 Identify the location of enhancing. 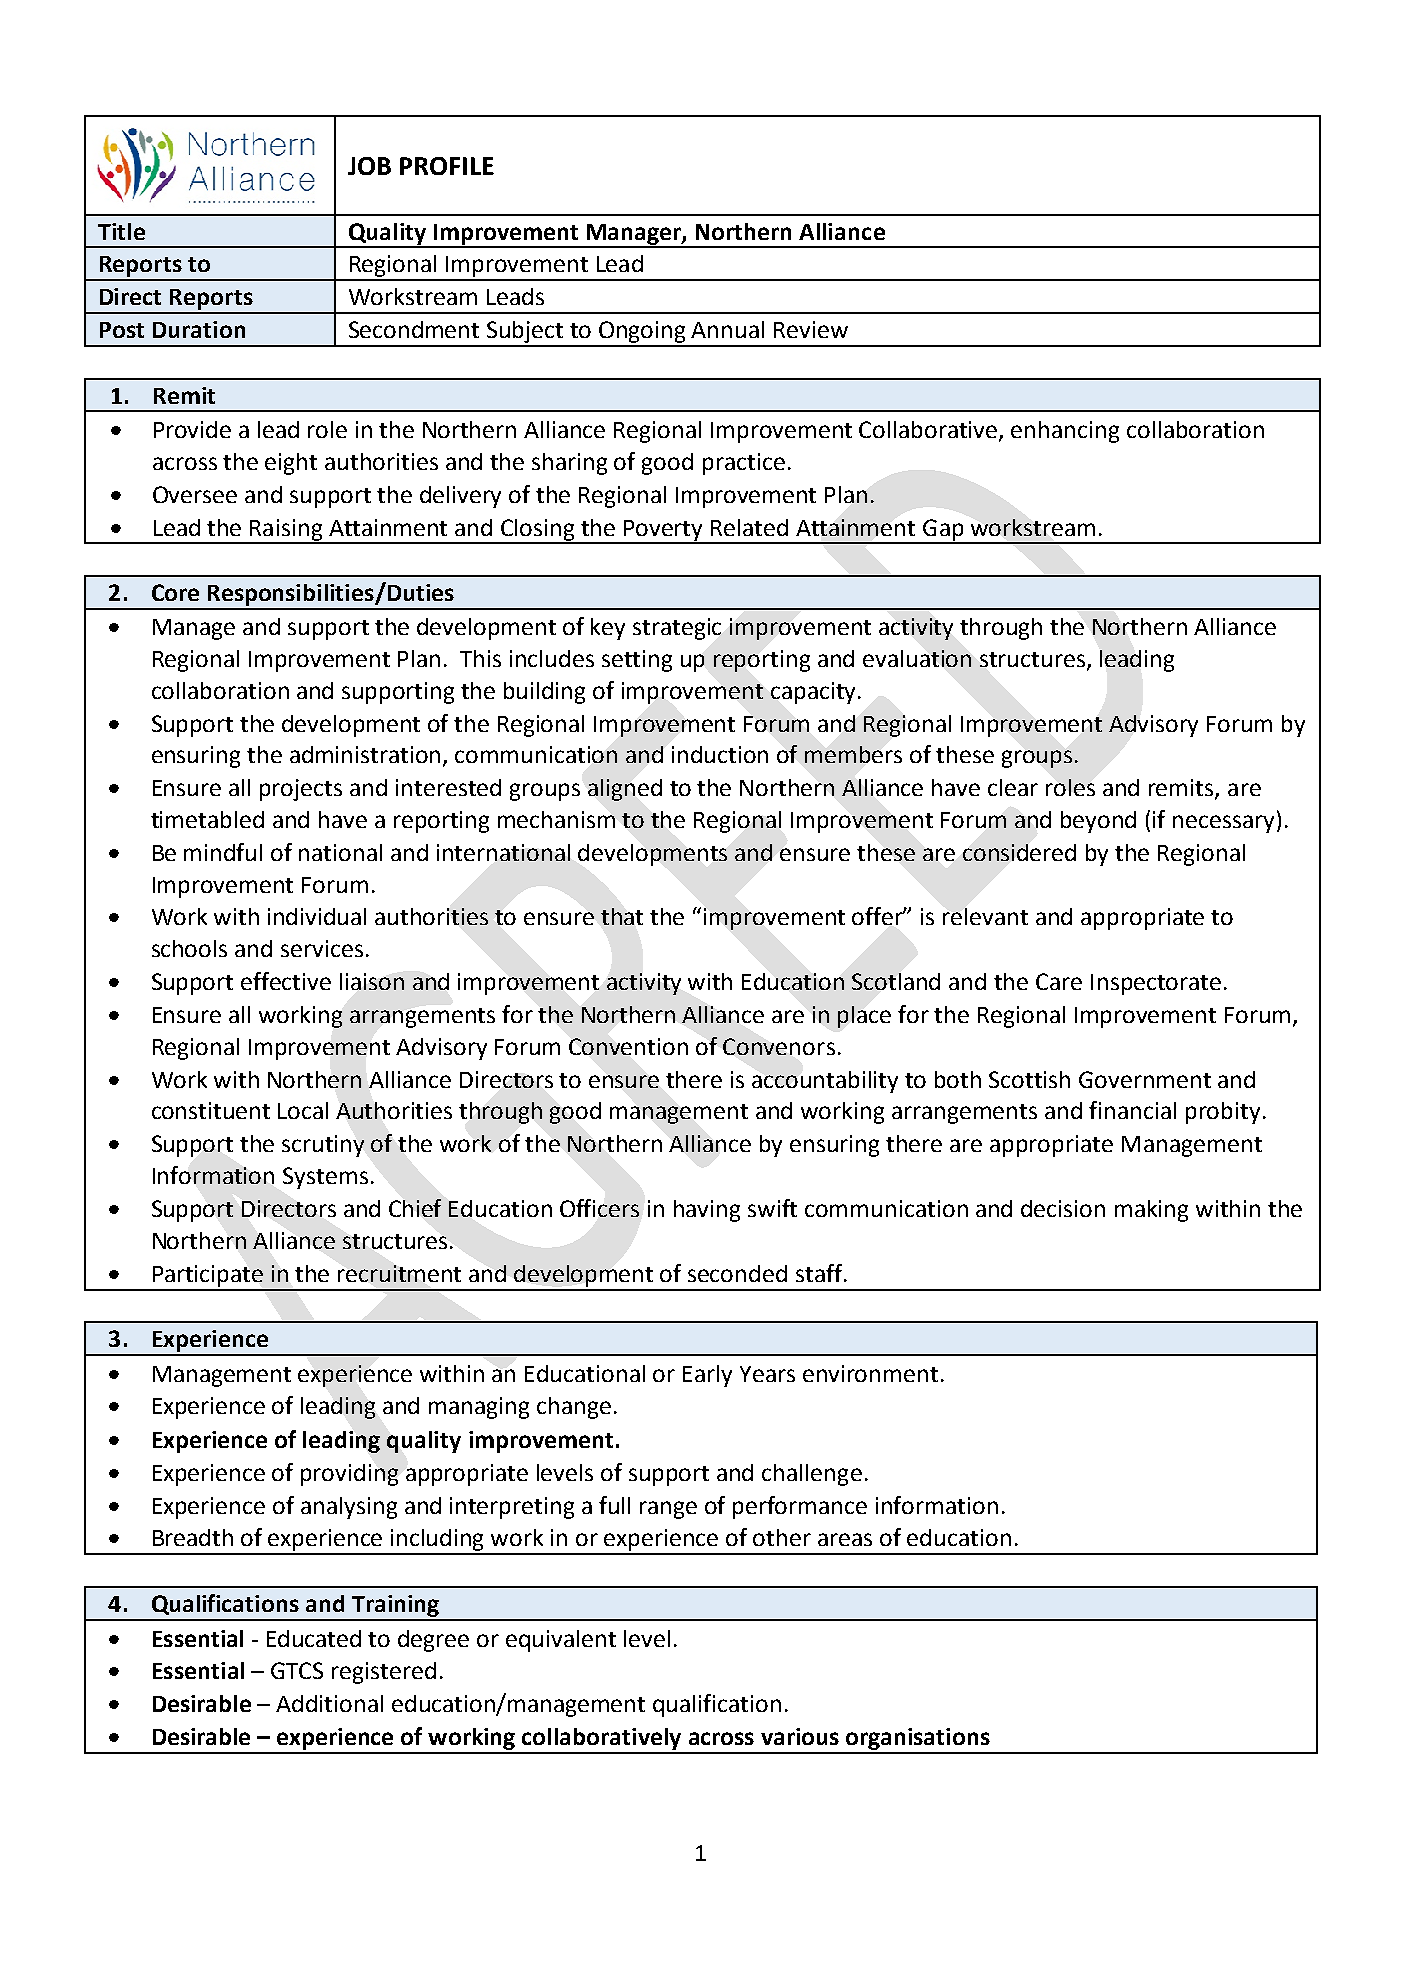
(1065, 432).
